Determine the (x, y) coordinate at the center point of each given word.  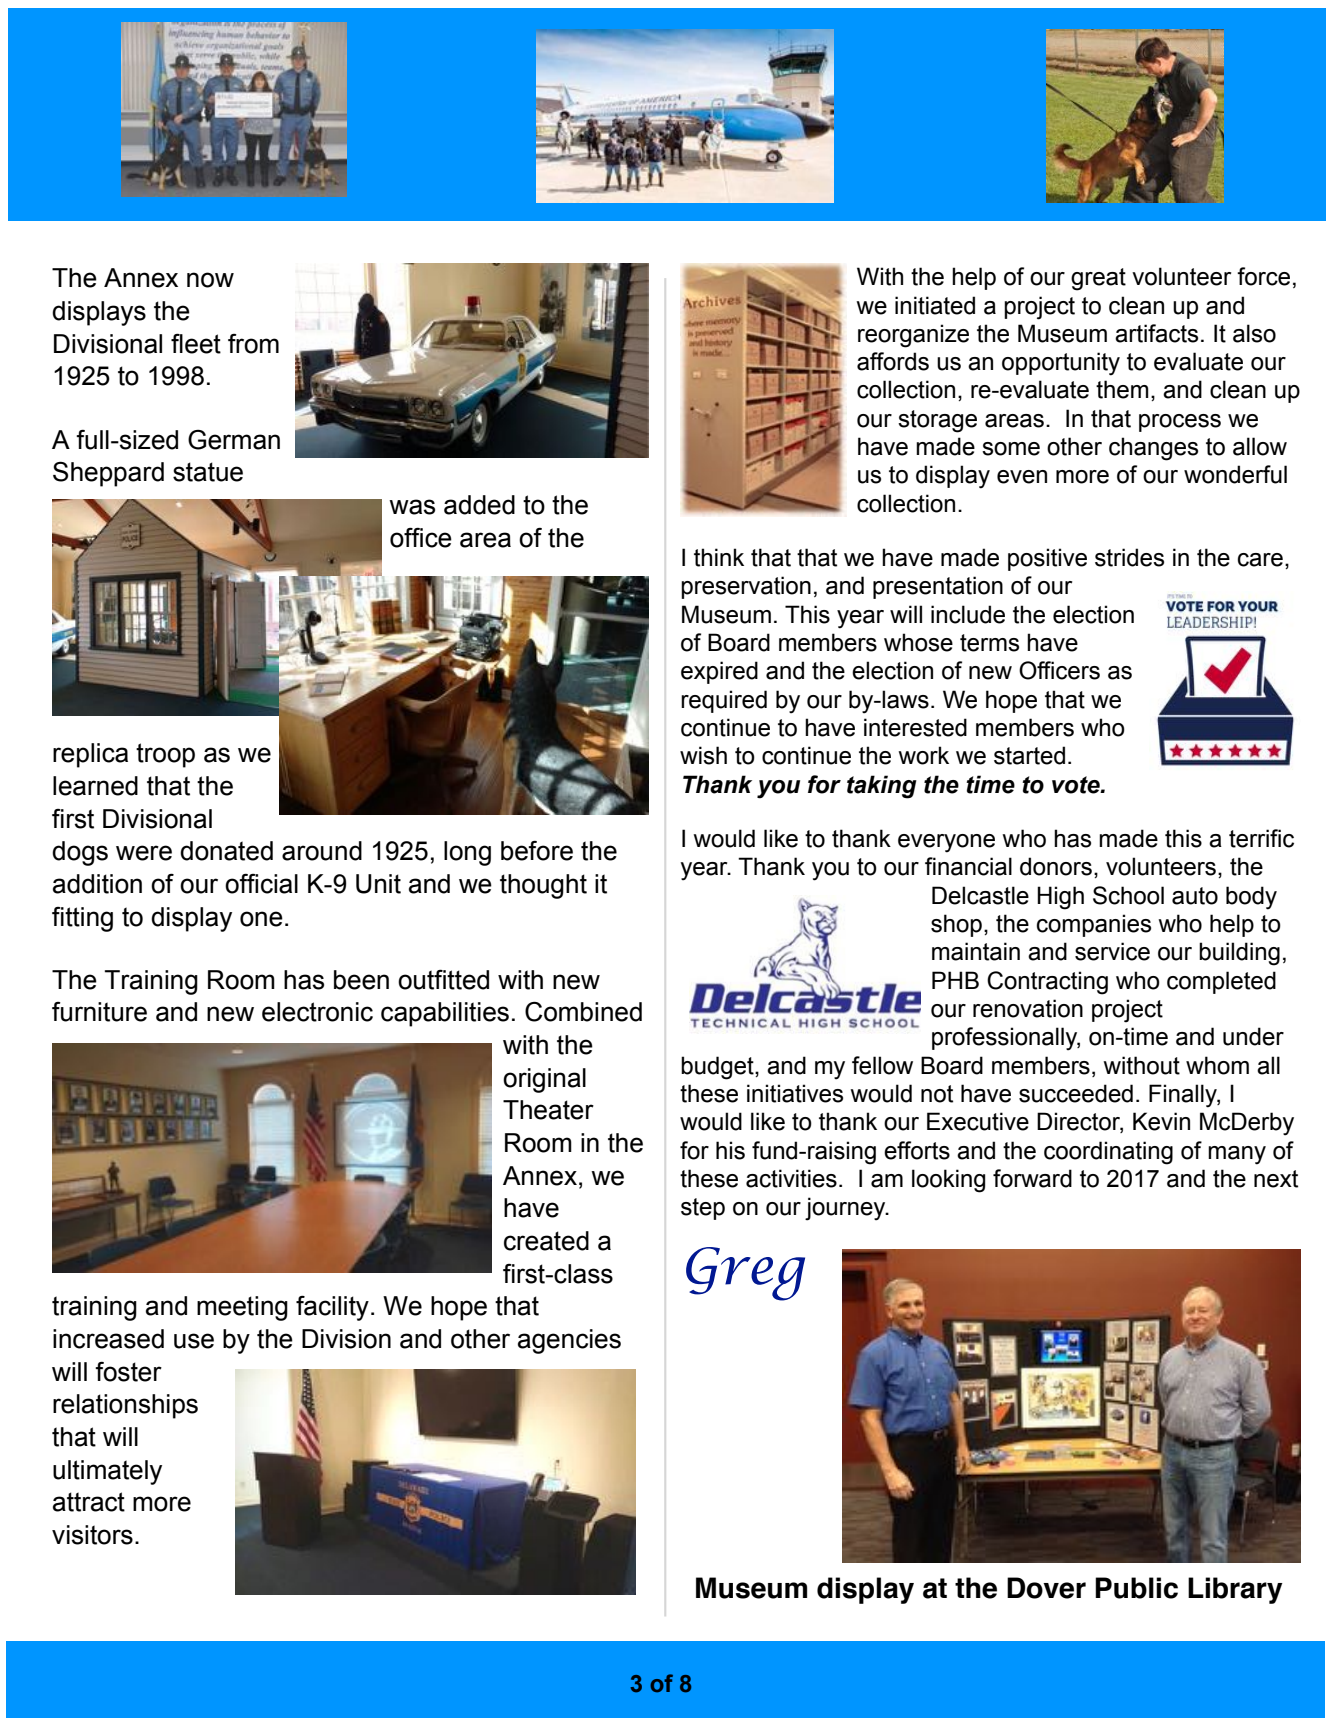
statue (208, 472)
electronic (317, 1012)
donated (226, 851)
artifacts (1156, 333)
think (719, 557)
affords (893, 361)
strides (1129, 557)
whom (1217, 1065)
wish (703, 755)
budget (718, 1068)
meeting (242, 1308)
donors (1056, 866)
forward (1032, 1178)
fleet (196, 343)
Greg (745, 1274)
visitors (92, 1535)
